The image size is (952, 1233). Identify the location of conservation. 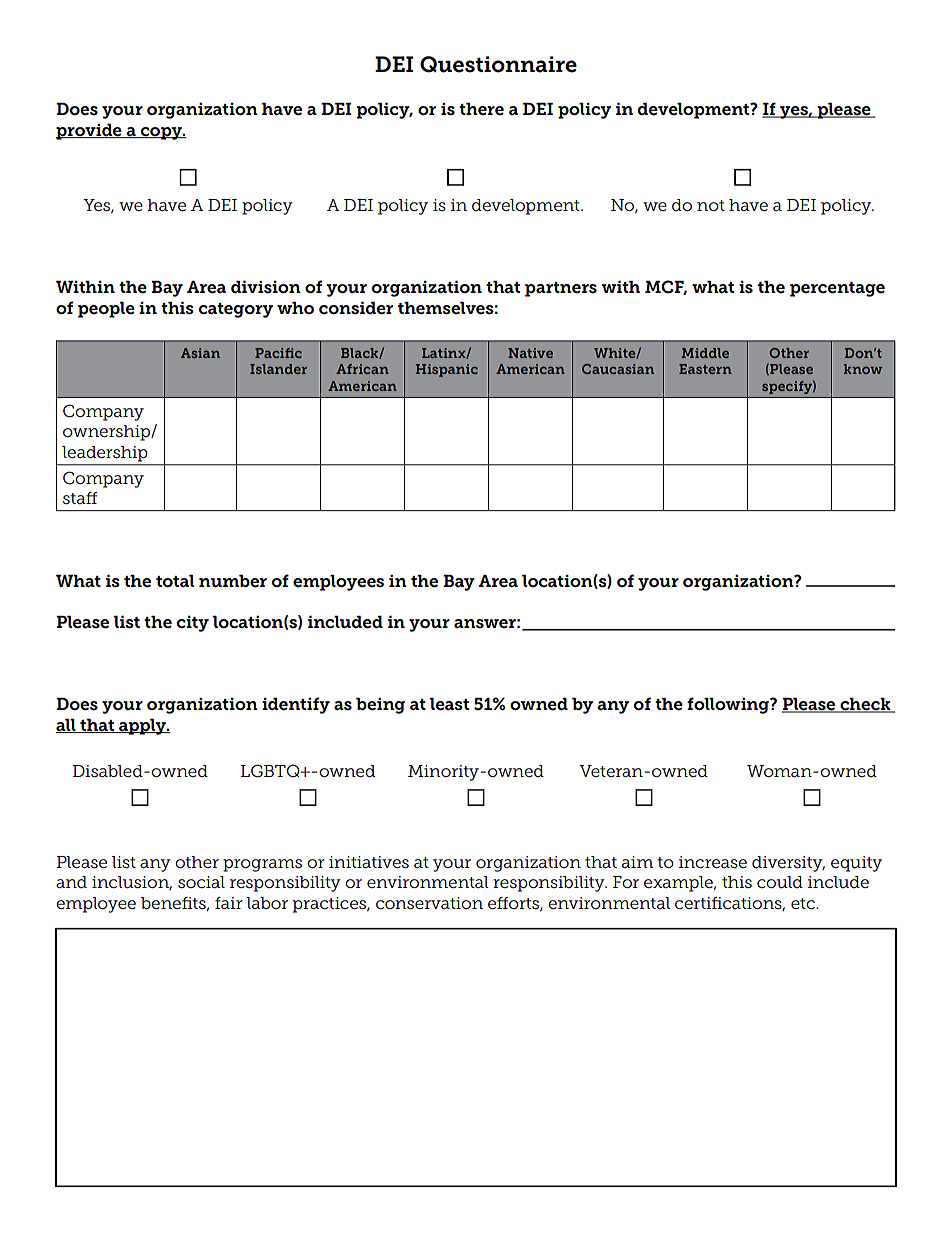
(429, 903).
